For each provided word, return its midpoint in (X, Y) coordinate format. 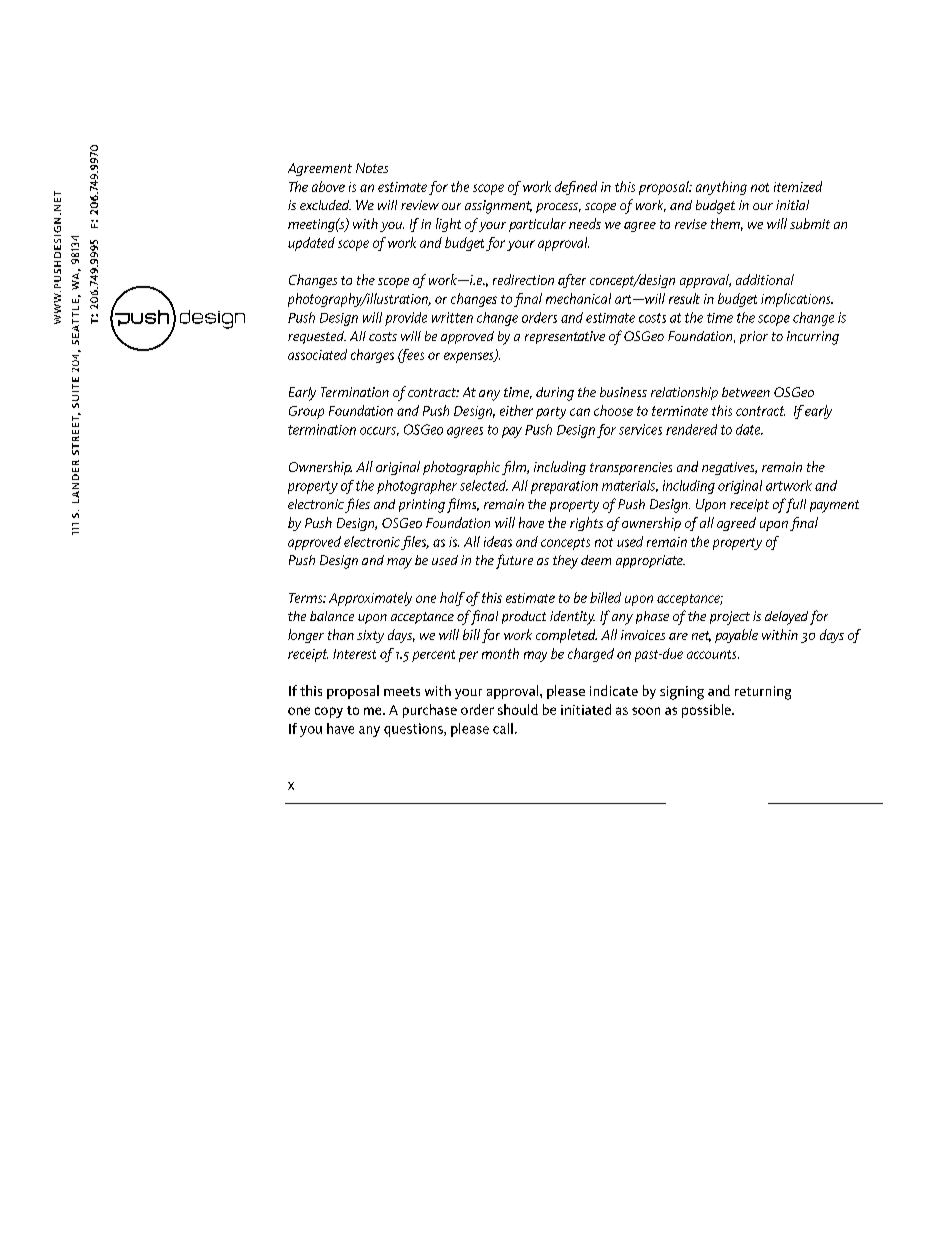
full (794, 505)
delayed (786, 618)
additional (765, 279)
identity (572, 618)
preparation (564, 487)
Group (306, 412)
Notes (372, 168)
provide (406, 319)
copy (329, 712)
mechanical (578, 298)
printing (422, 506)
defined (576, 188)
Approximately (370, 599)
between (746, 392)
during (555, 394)
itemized (798, 186)
